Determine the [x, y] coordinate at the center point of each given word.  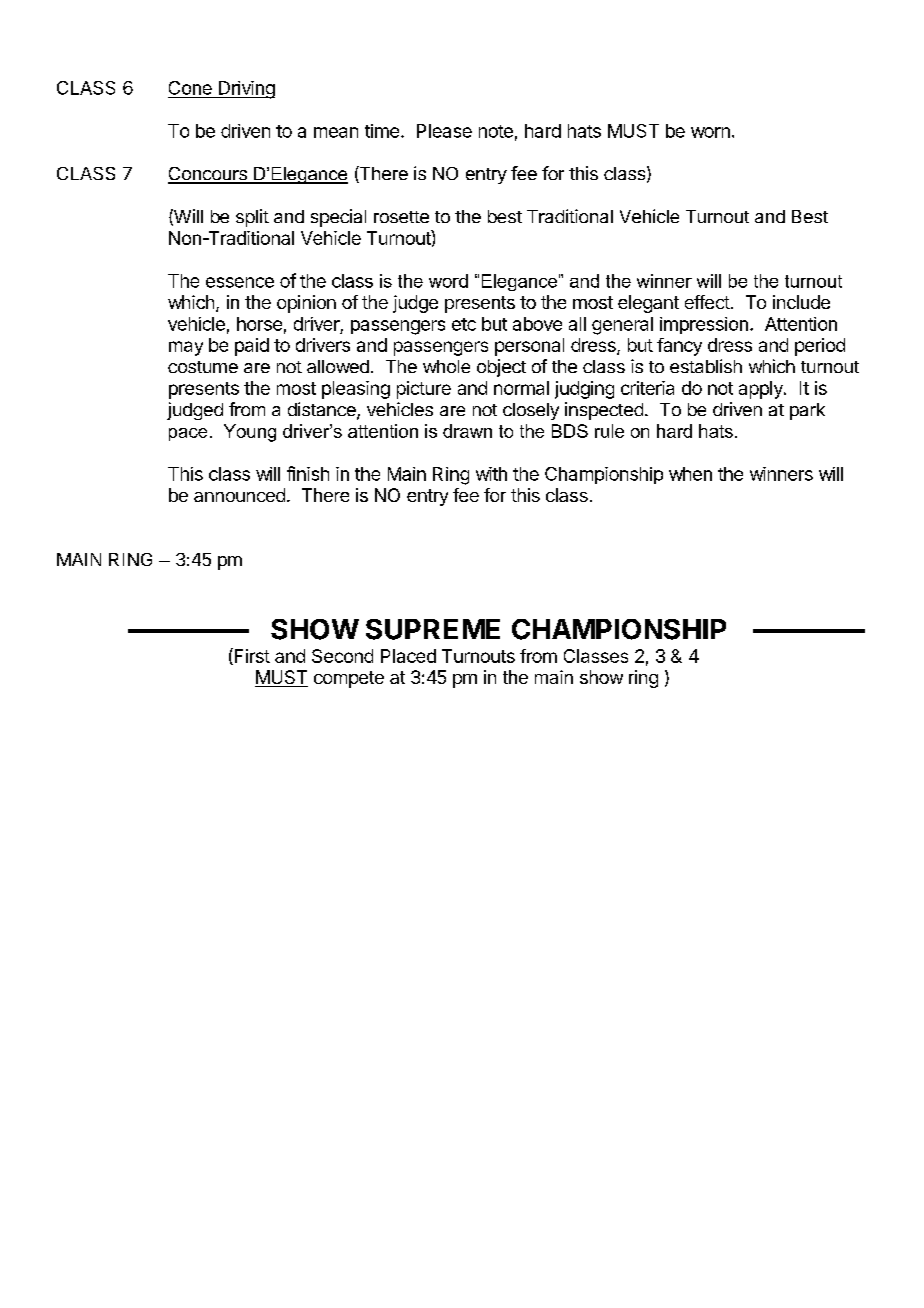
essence [240, 282]
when [690, 474]
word [448, 281]
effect [707, 302]
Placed [408, 656]
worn [710, 132]
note [496, 131]
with [491, 474]
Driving [245, 90]
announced [239, 495]
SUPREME [433, 629]
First [251, 656]
